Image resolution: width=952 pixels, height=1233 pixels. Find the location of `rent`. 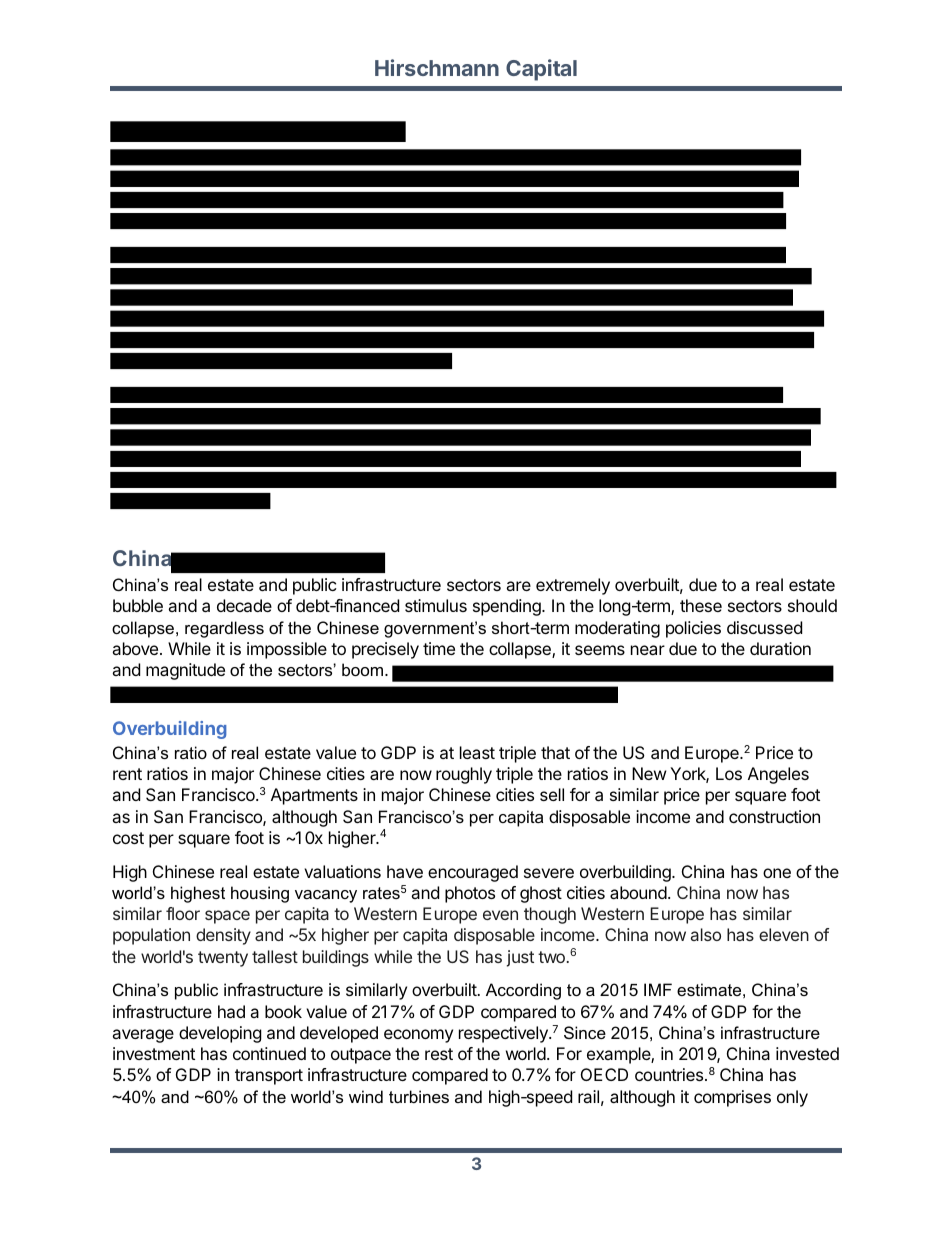

rent is located at coordinates (127, 774).
